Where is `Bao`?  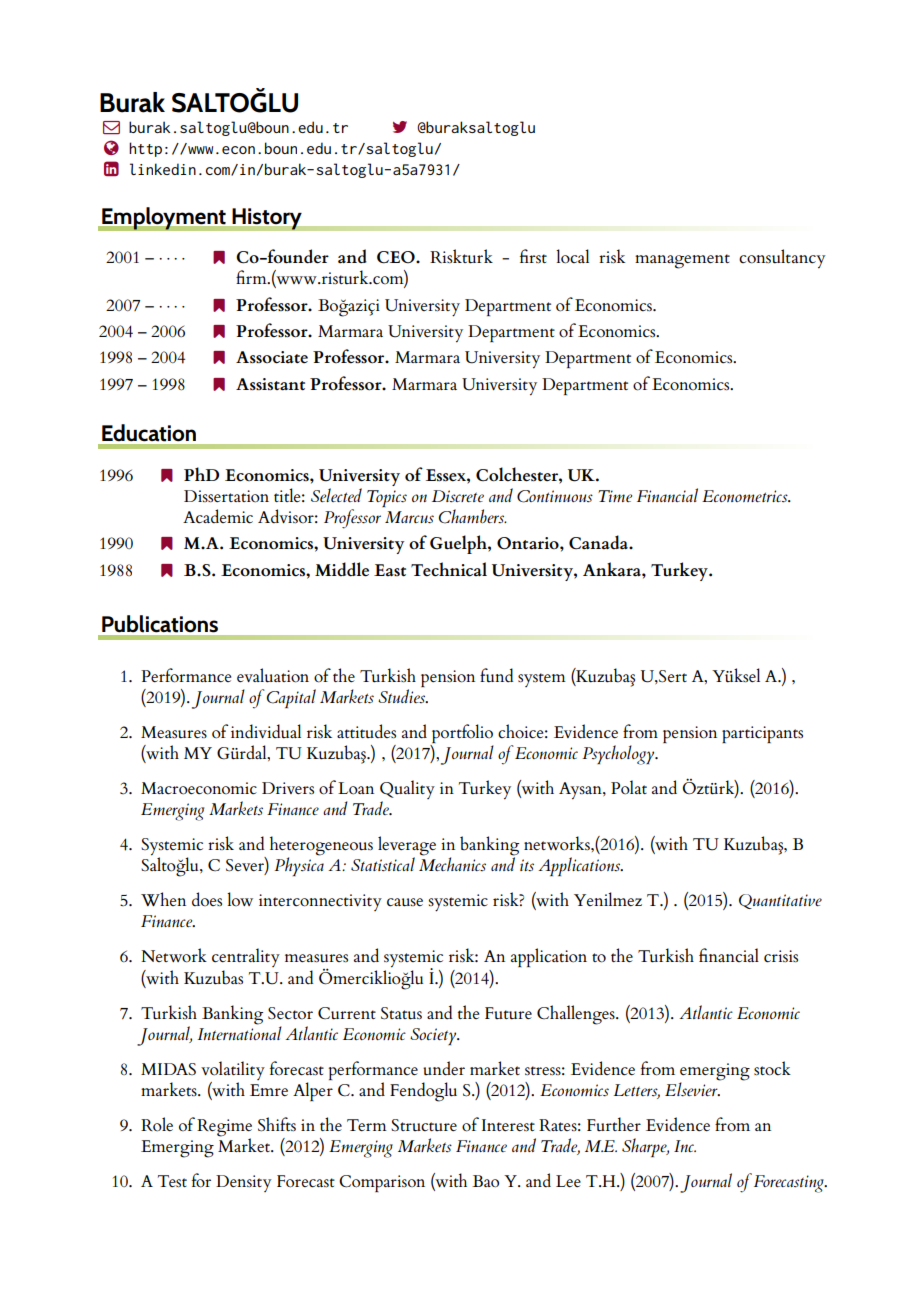
Bao is located at coordinates (485, 1181).
